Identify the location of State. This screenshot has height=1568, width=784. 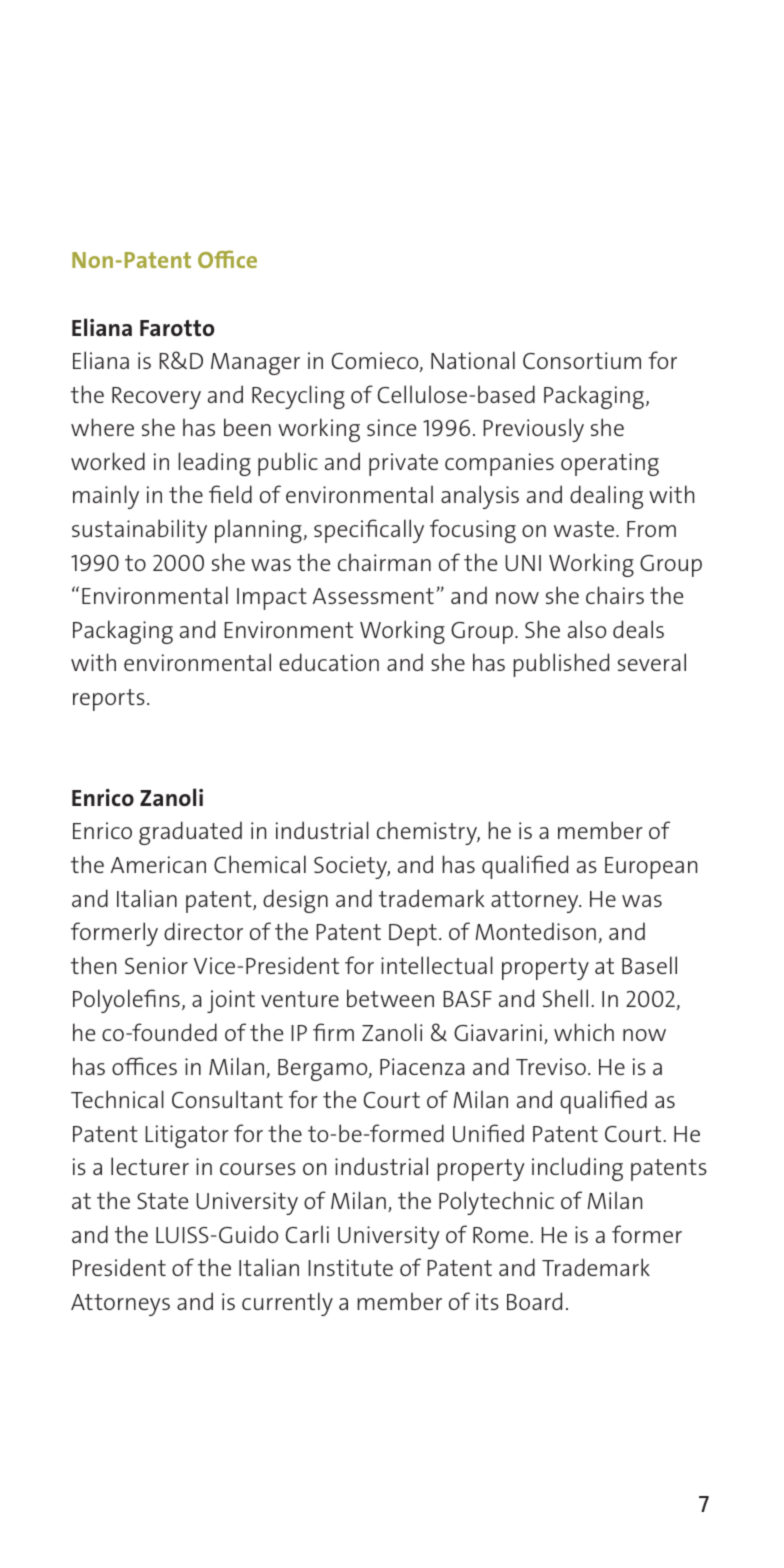
(162, 1201).
